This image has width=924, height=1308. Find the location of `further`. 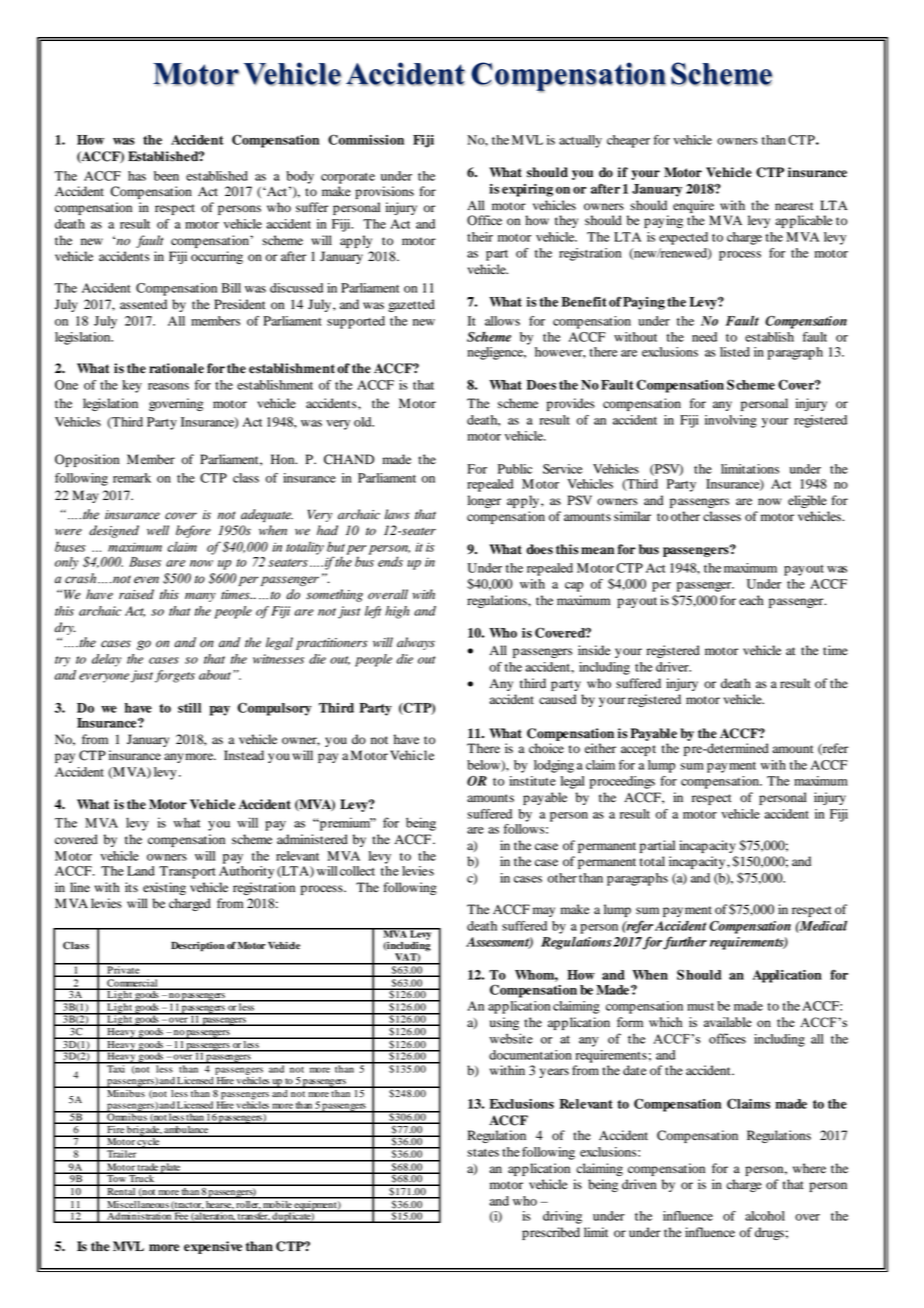

further is located at coordinates (685, 943).
